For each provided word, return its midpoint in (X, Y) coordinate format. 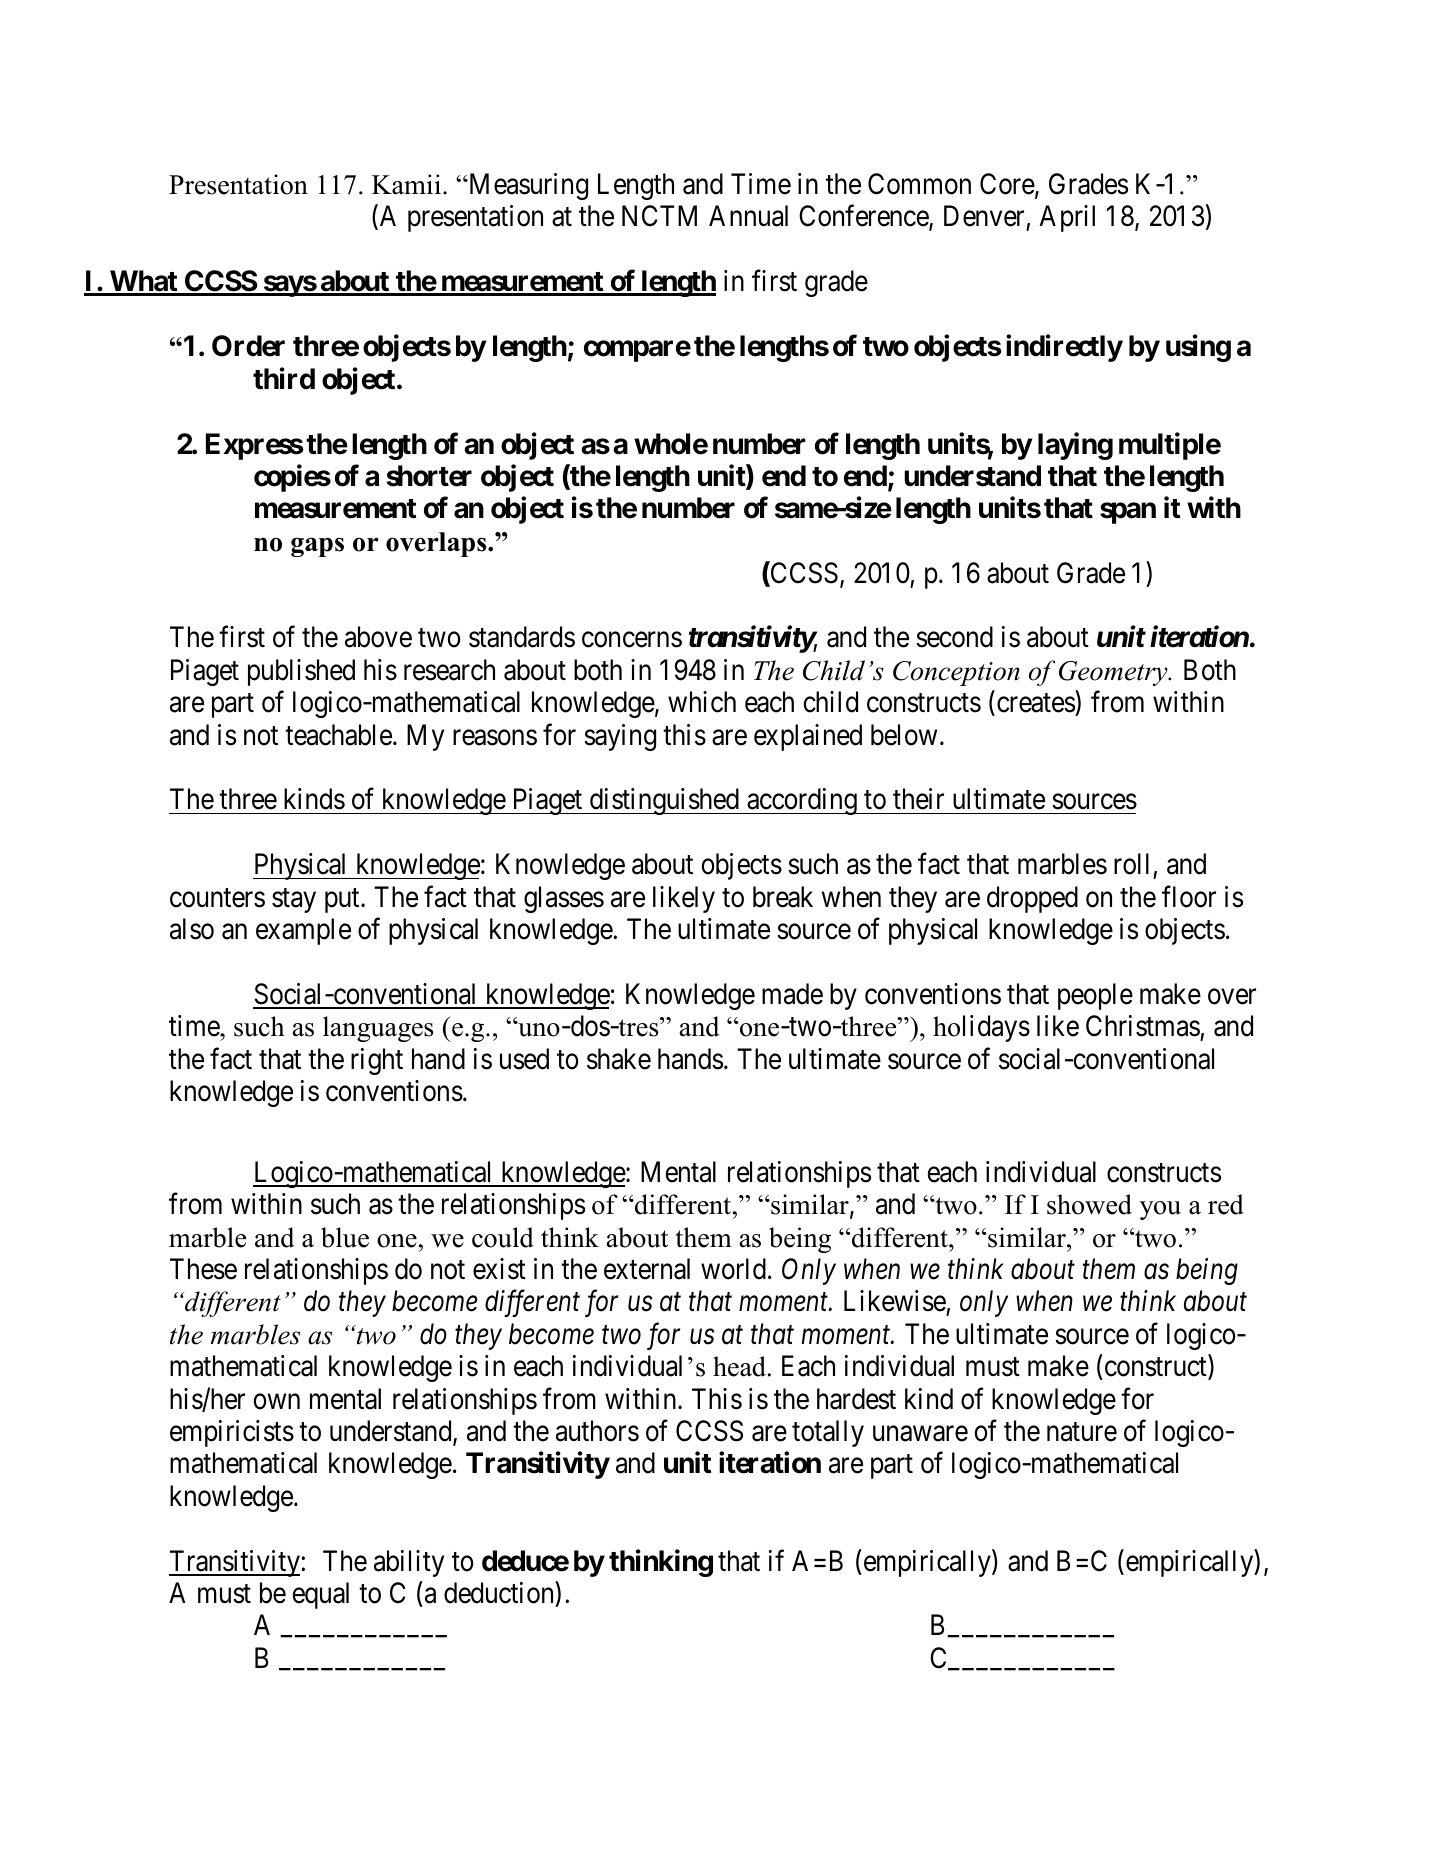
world (733, 1269)
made (792, 994)
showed (1089, 1204)
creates (1036, 703)
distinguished (665, 801)
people (1095, 996)
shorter (429, 476)
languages (378, 1029)
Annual (748, 216)
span (1128, 513)
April (1067, 218)
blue (345, 1237)
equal (320, 1595)
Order (248, 346)
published (301, 672)
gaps (317, 547)
